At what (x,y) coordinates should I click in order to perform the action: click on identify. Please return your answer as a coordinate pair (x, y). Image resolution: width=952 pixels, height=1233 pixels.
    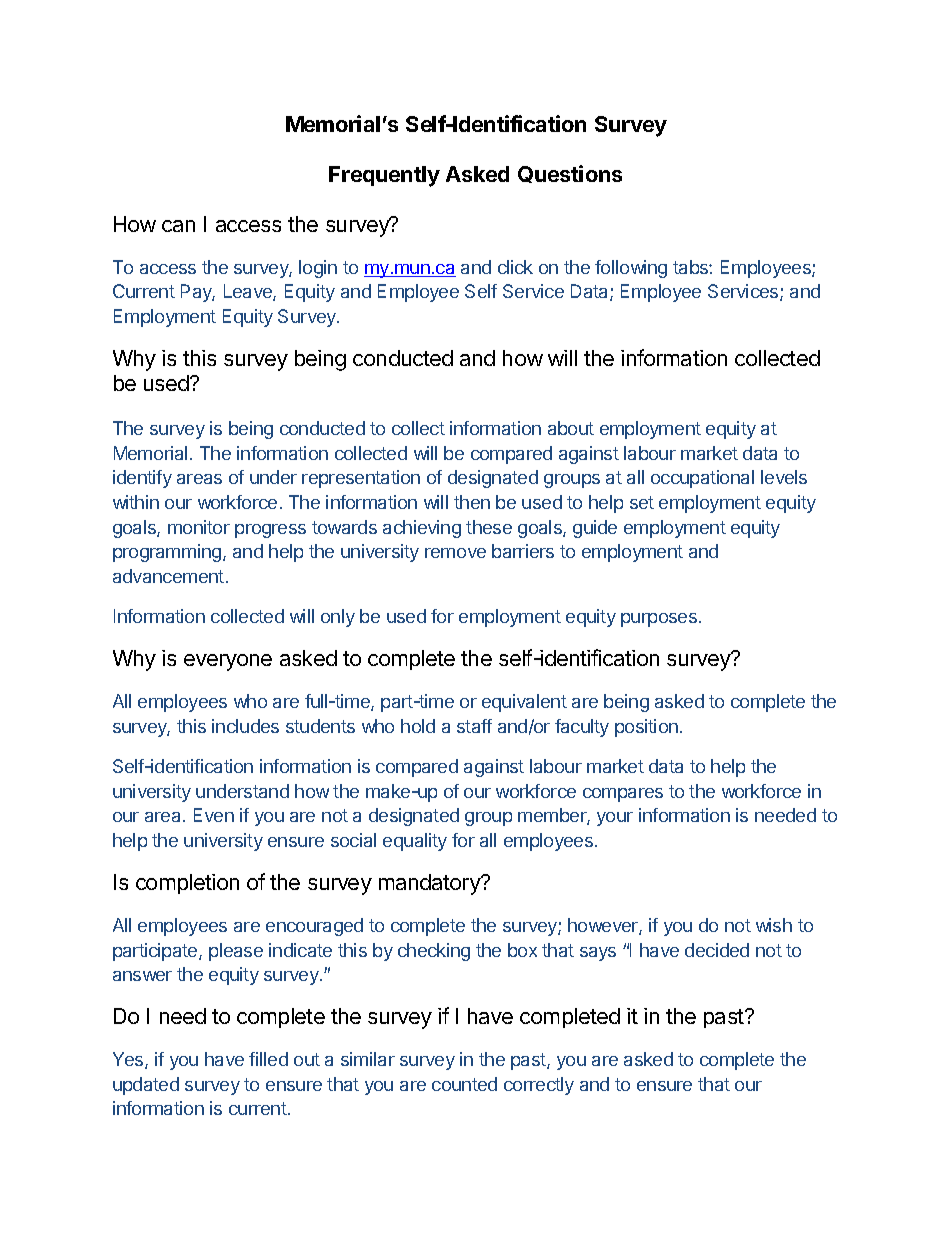
    Looking at the image, I should click on (142, 479).
